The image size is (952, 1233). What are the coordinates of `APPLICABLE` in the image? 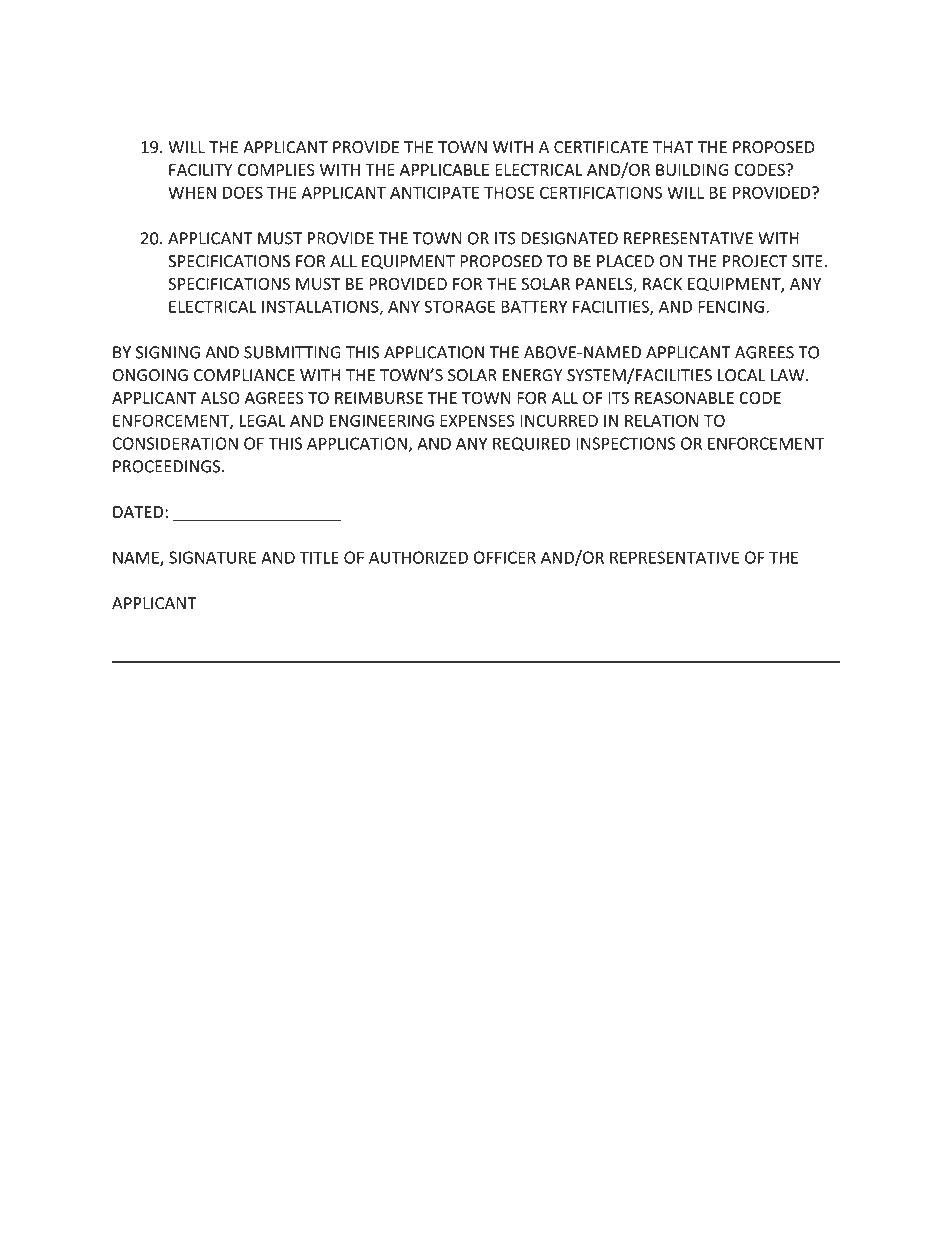 It's located at (444, 170).
